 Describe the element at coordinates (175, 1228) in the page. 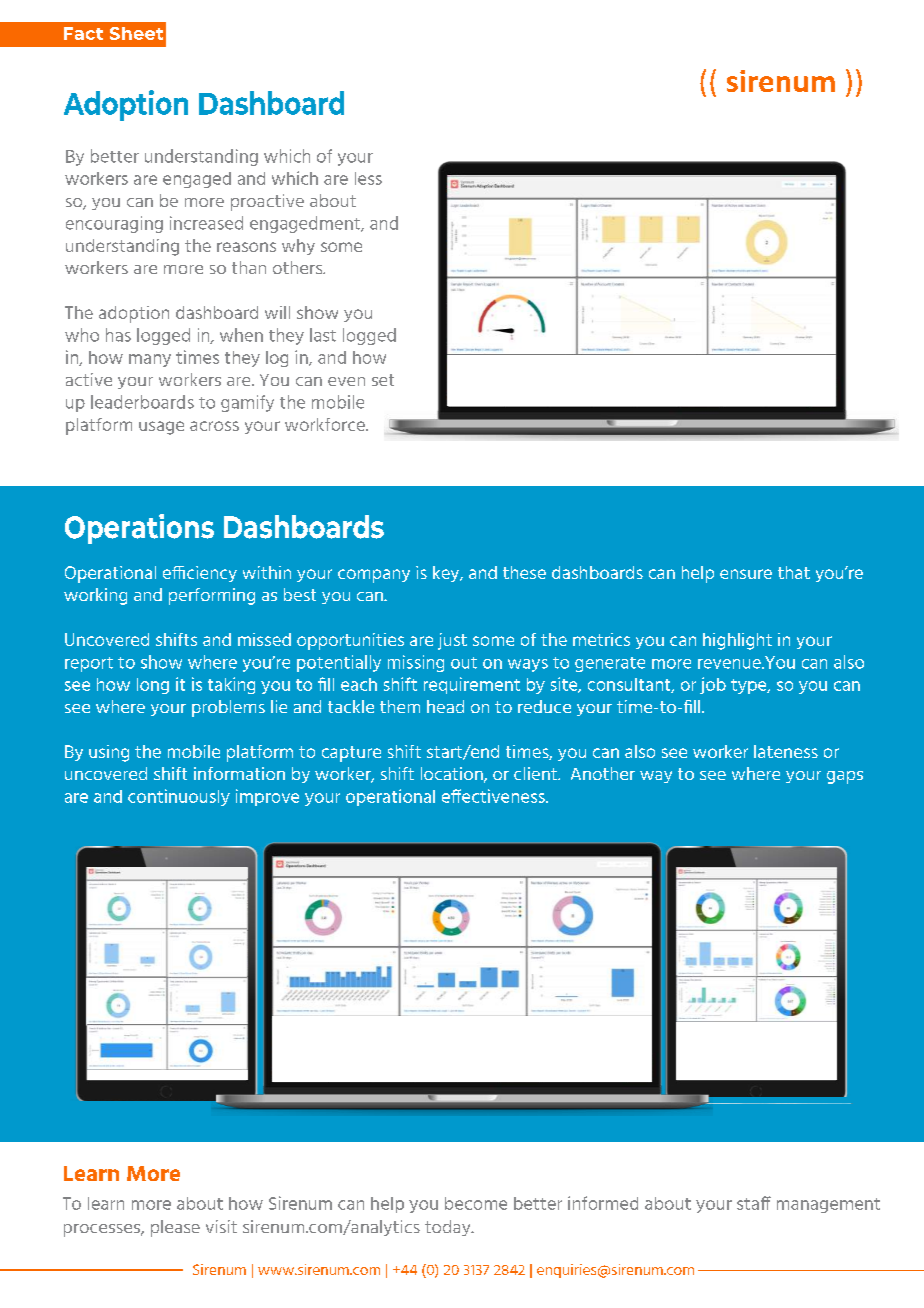

I see `please` at that location.
